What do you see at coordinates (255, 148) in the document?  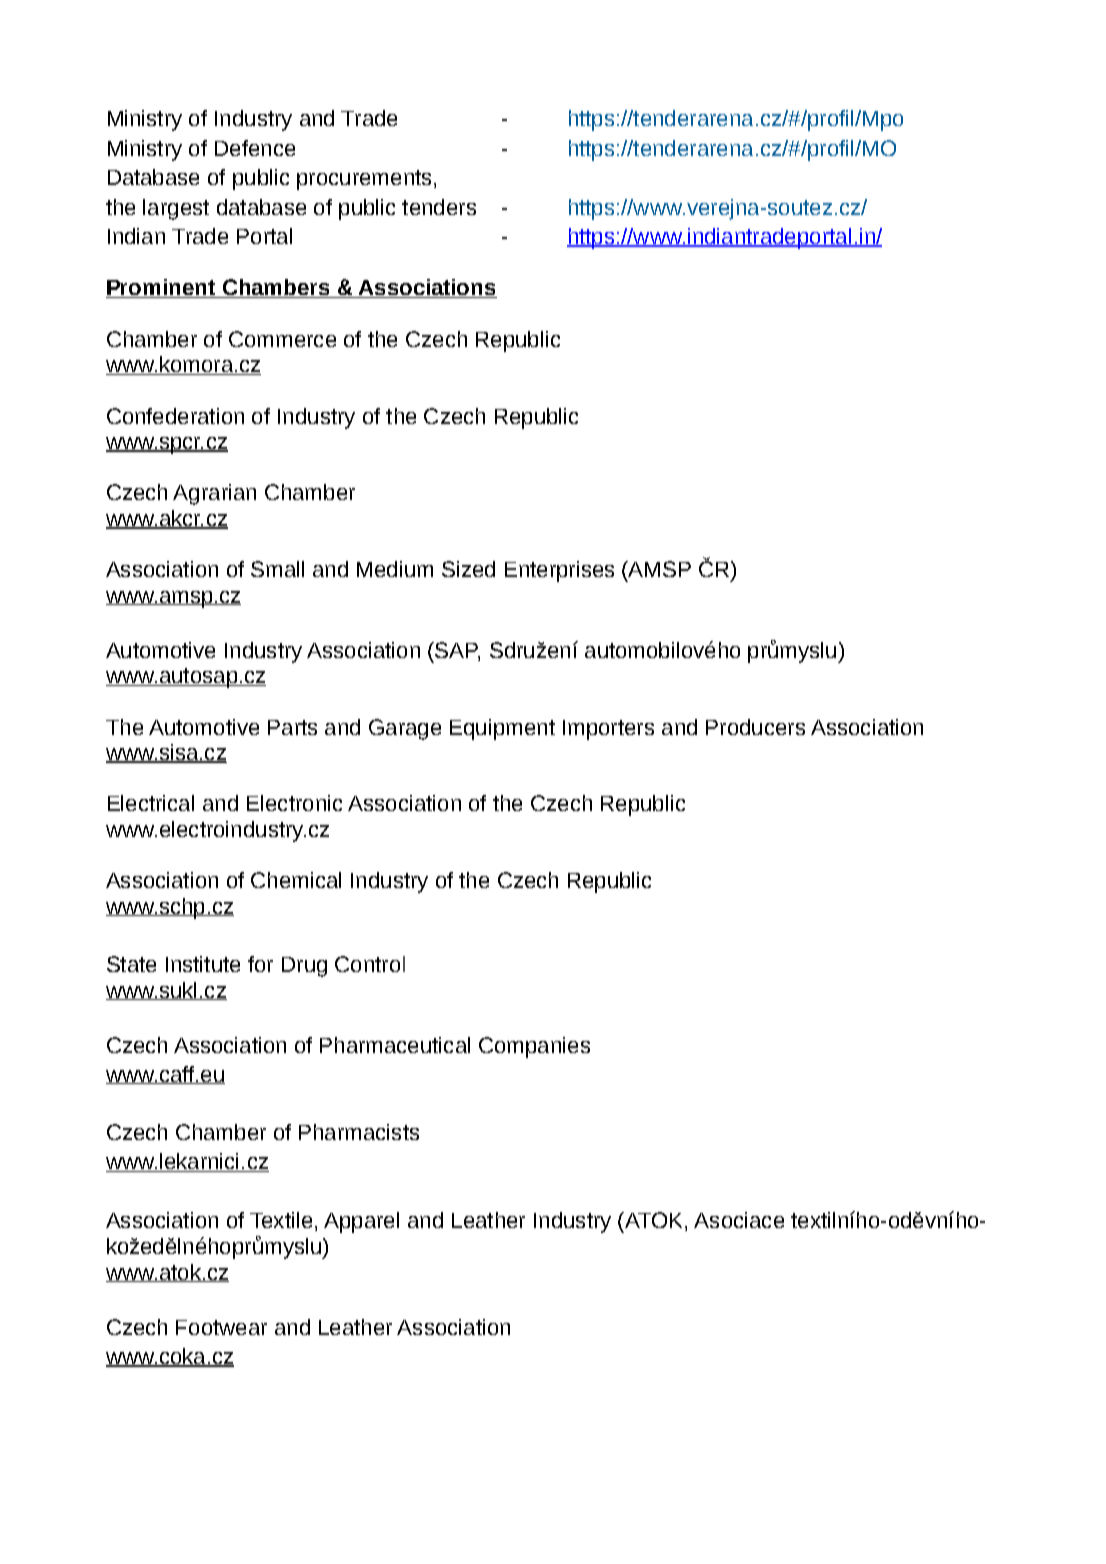 I see `Defence` at bounding box center [255, 148].
